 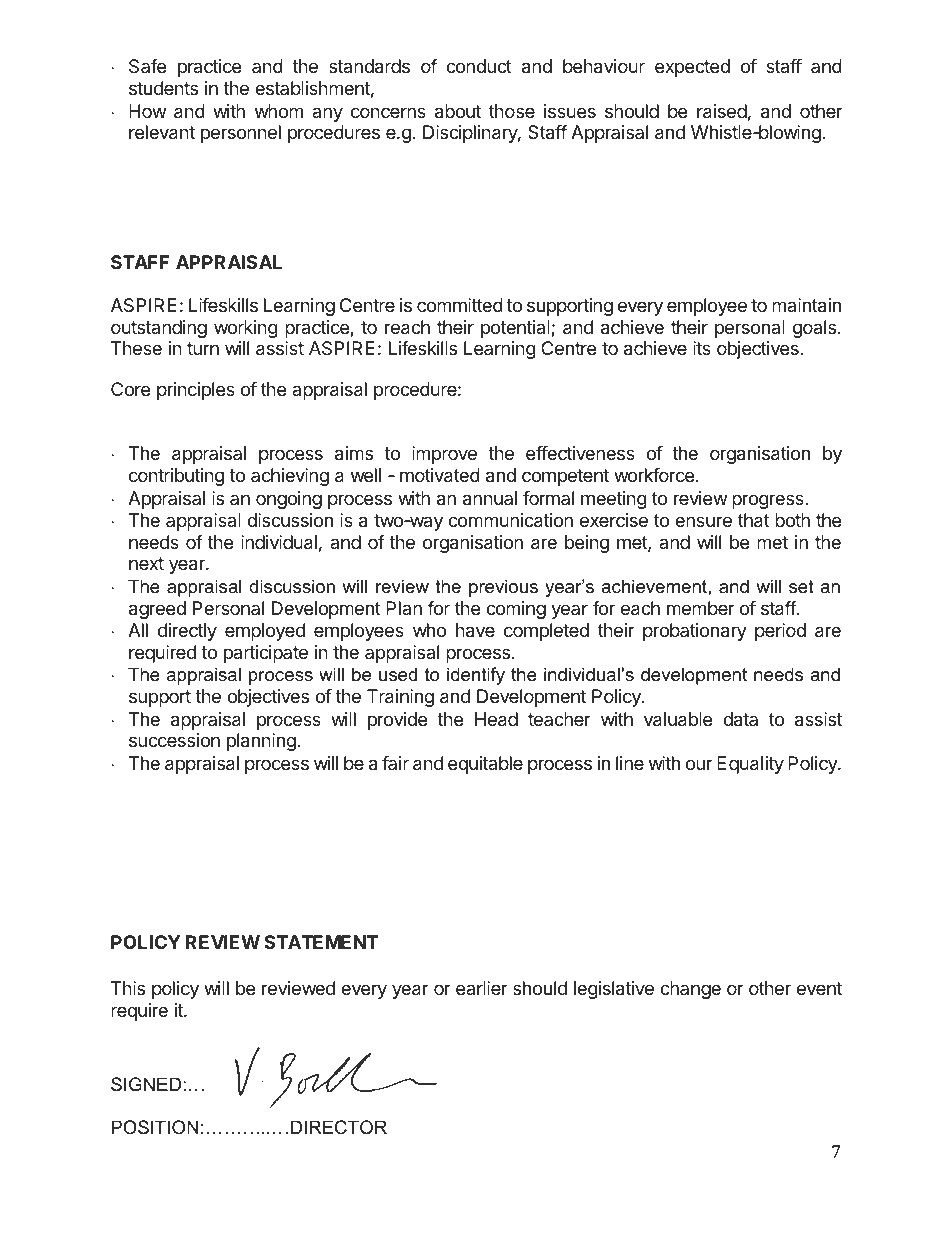 What do you see at coordinates (750, 765) in the screenshot?
I see `Equality` at bounding box center [750, 765].
